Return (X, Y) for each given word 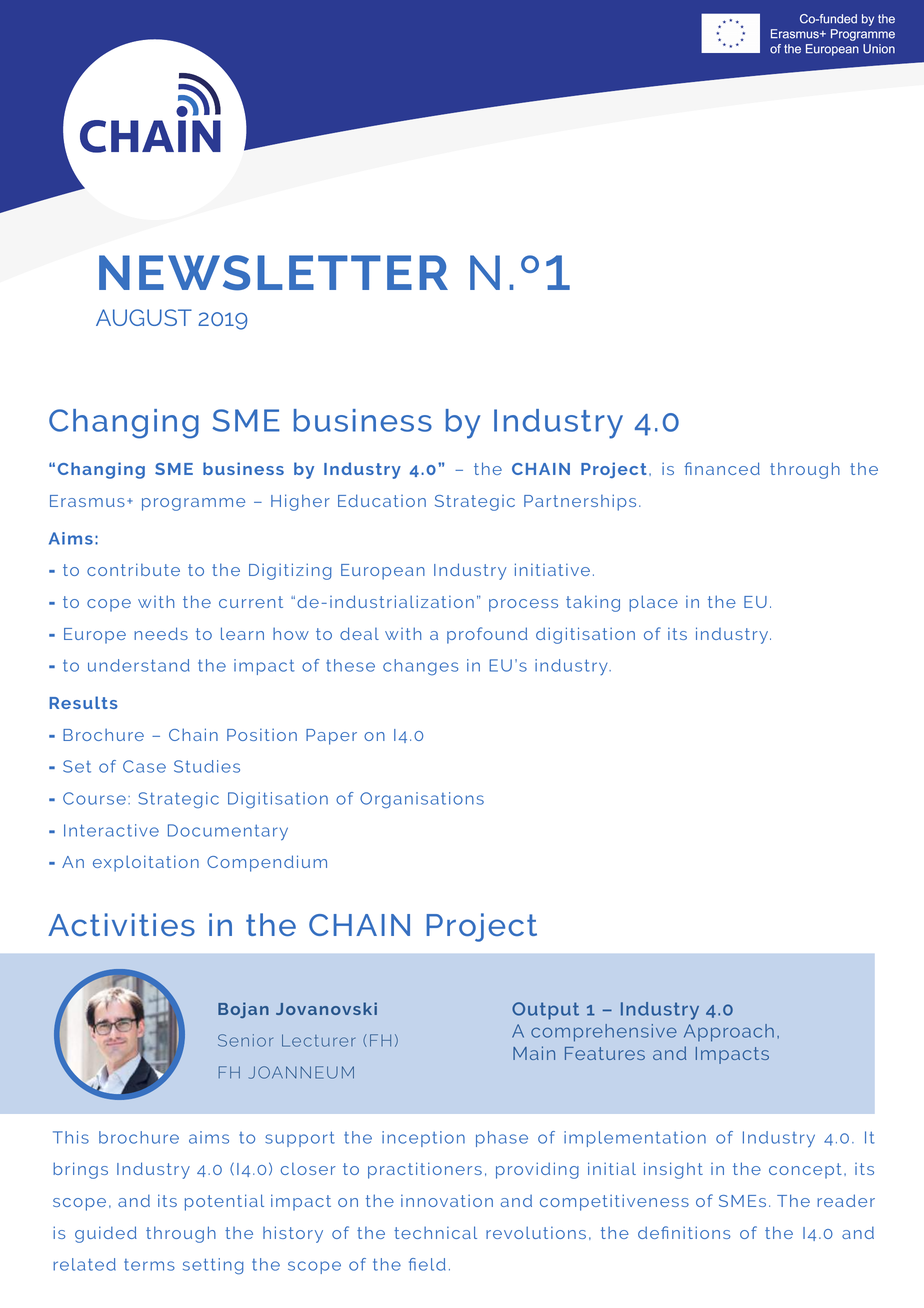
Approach (729, 1033)
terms (149, 1265)
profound (487, 635)
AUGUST (144, 317)
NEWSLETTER (273, 273)
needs (161, 633)
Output (545, 1011)
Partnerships (580, 502)
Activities (121, 924)
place (653, 603)
